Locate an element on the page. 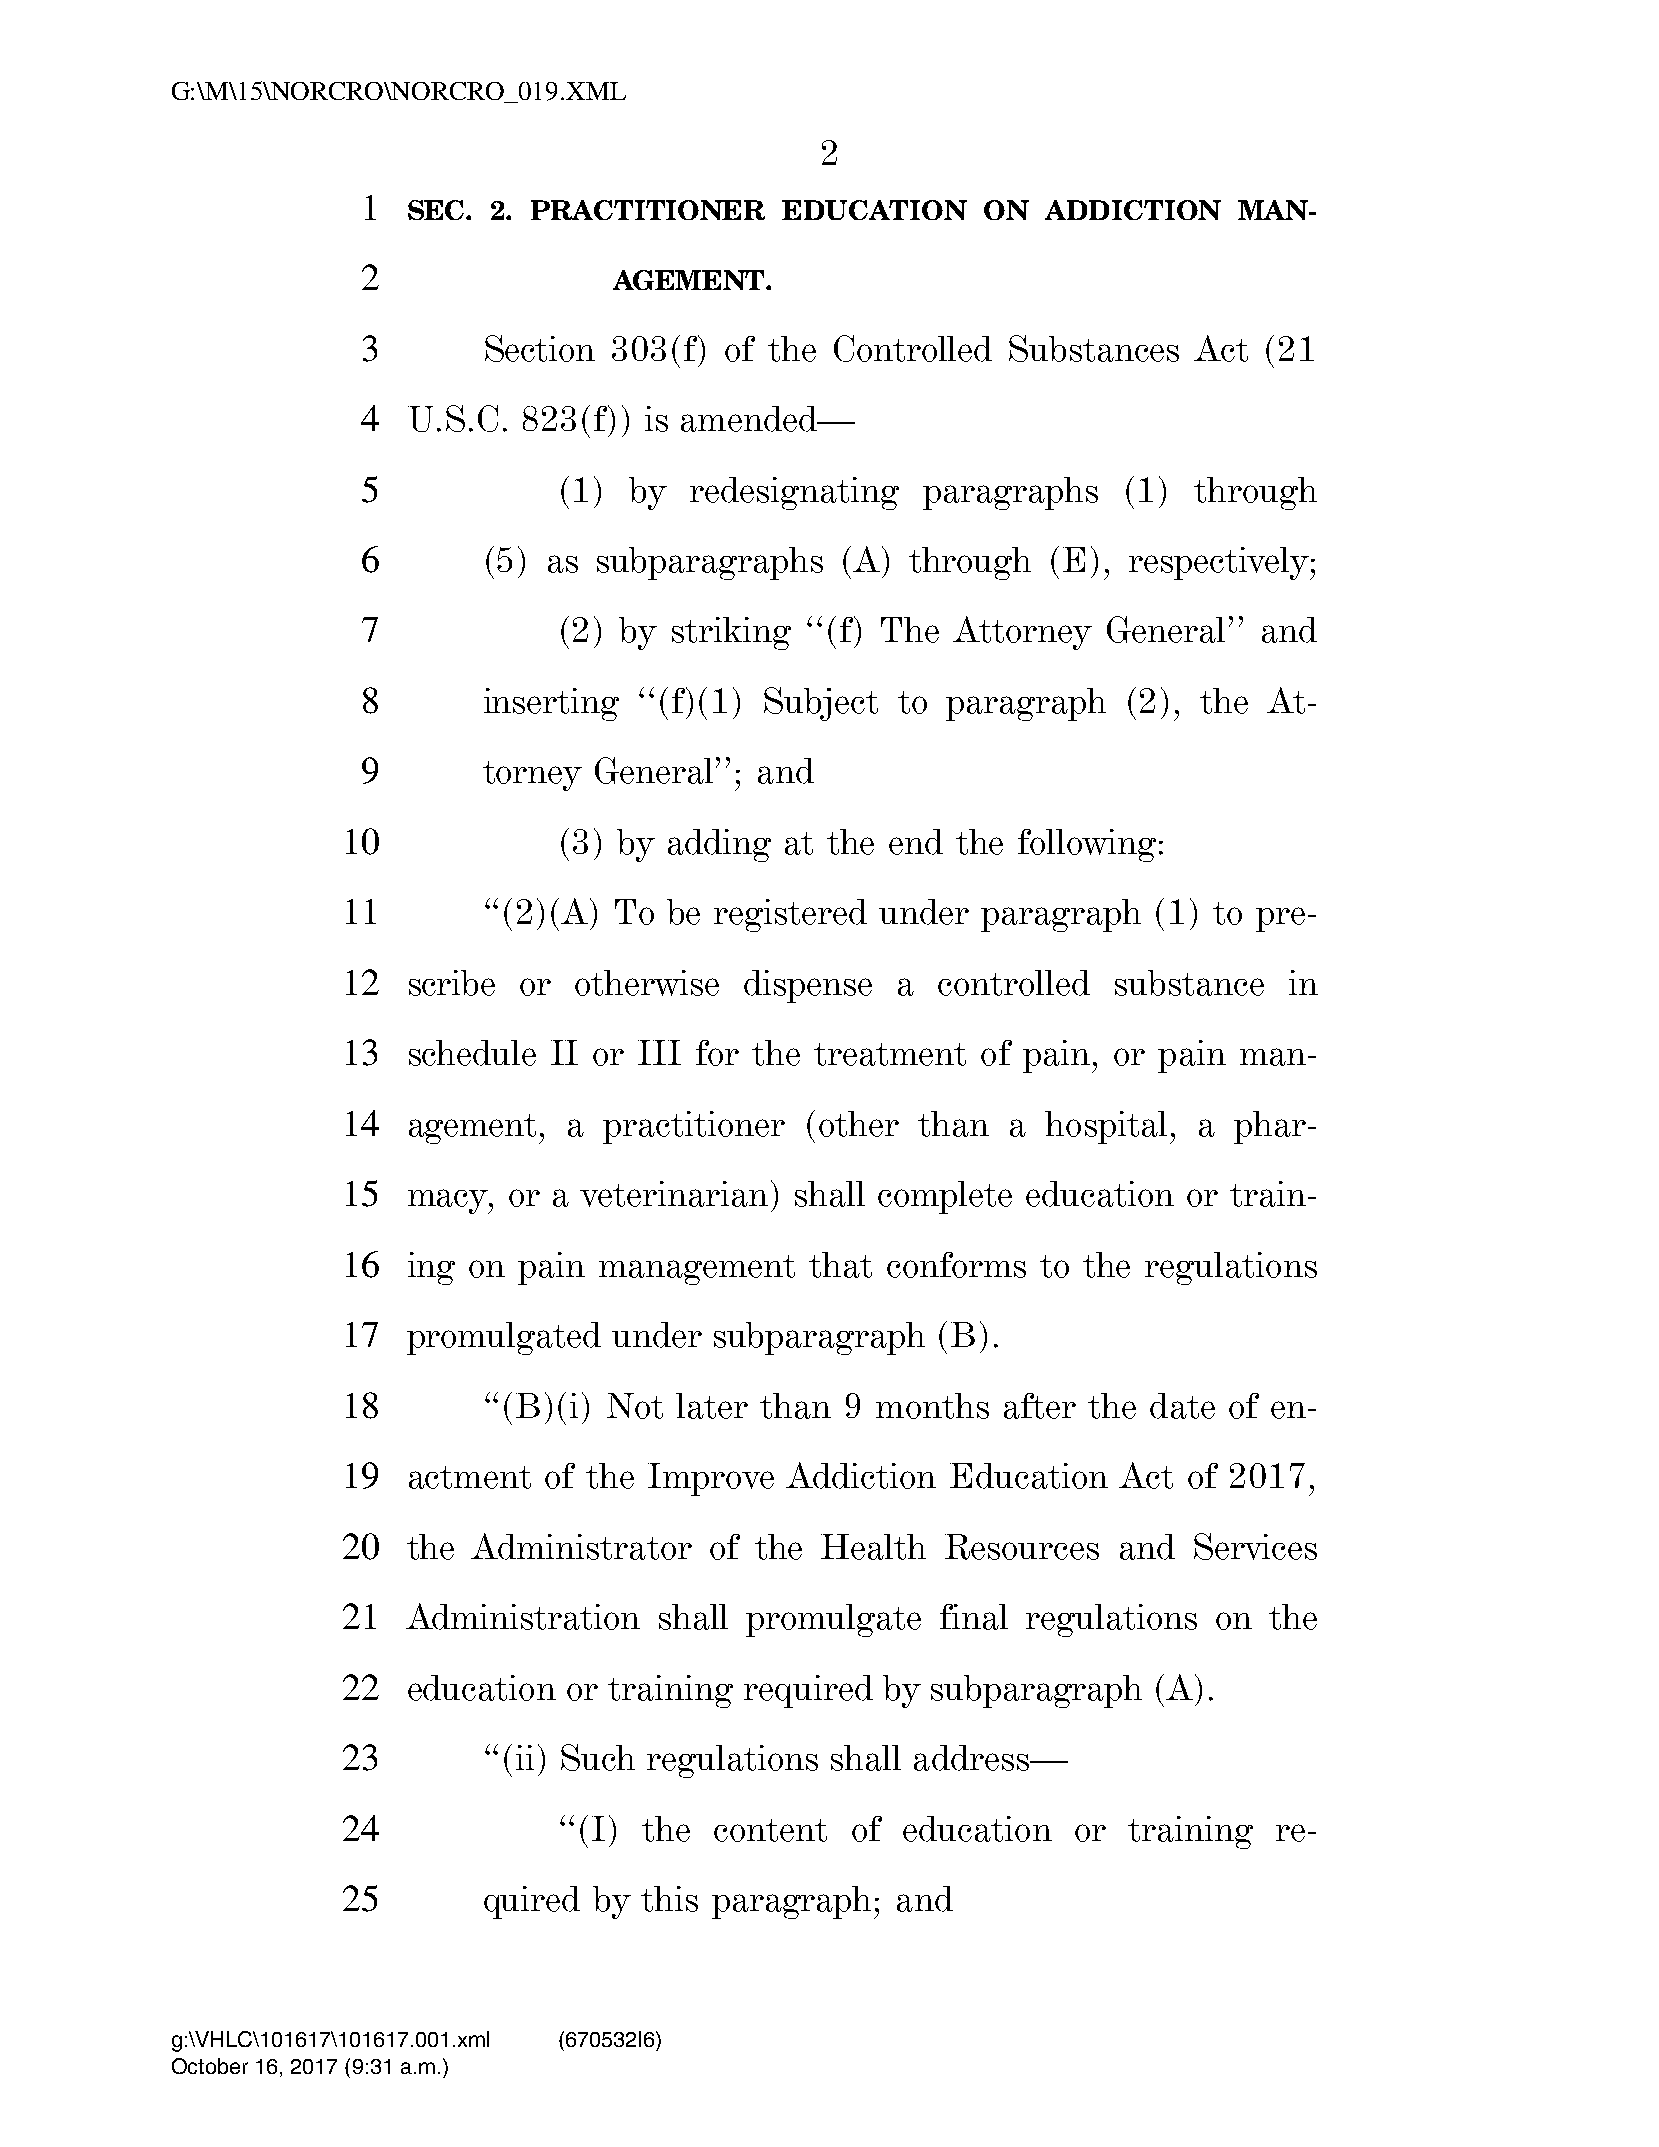 The image size is (1659, 2147). hospital is located at coordinates (1106, 1127).
